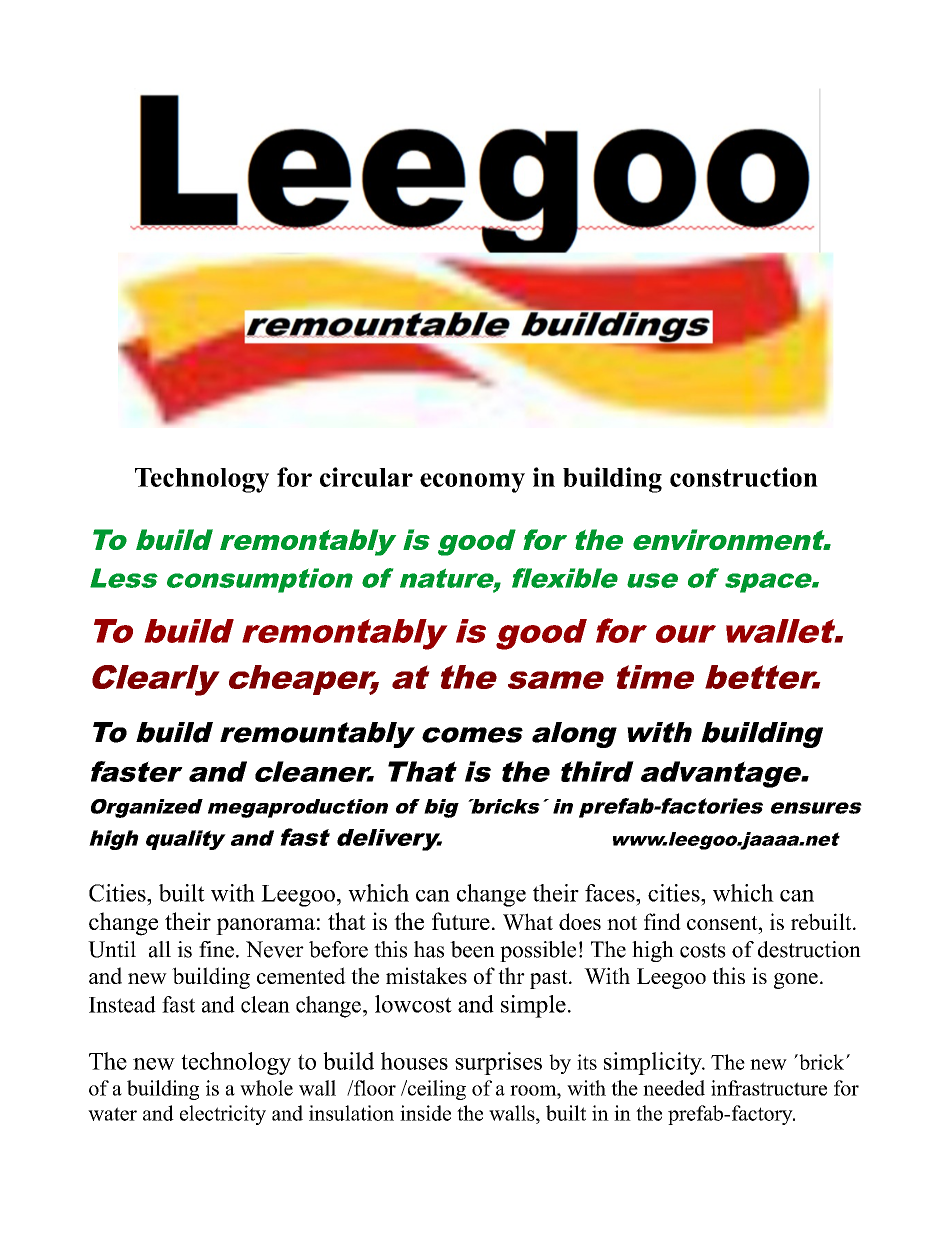  What do you see at coordinates (472, 483) in the page?
I see `economy` at bounding box center [472, 483].
